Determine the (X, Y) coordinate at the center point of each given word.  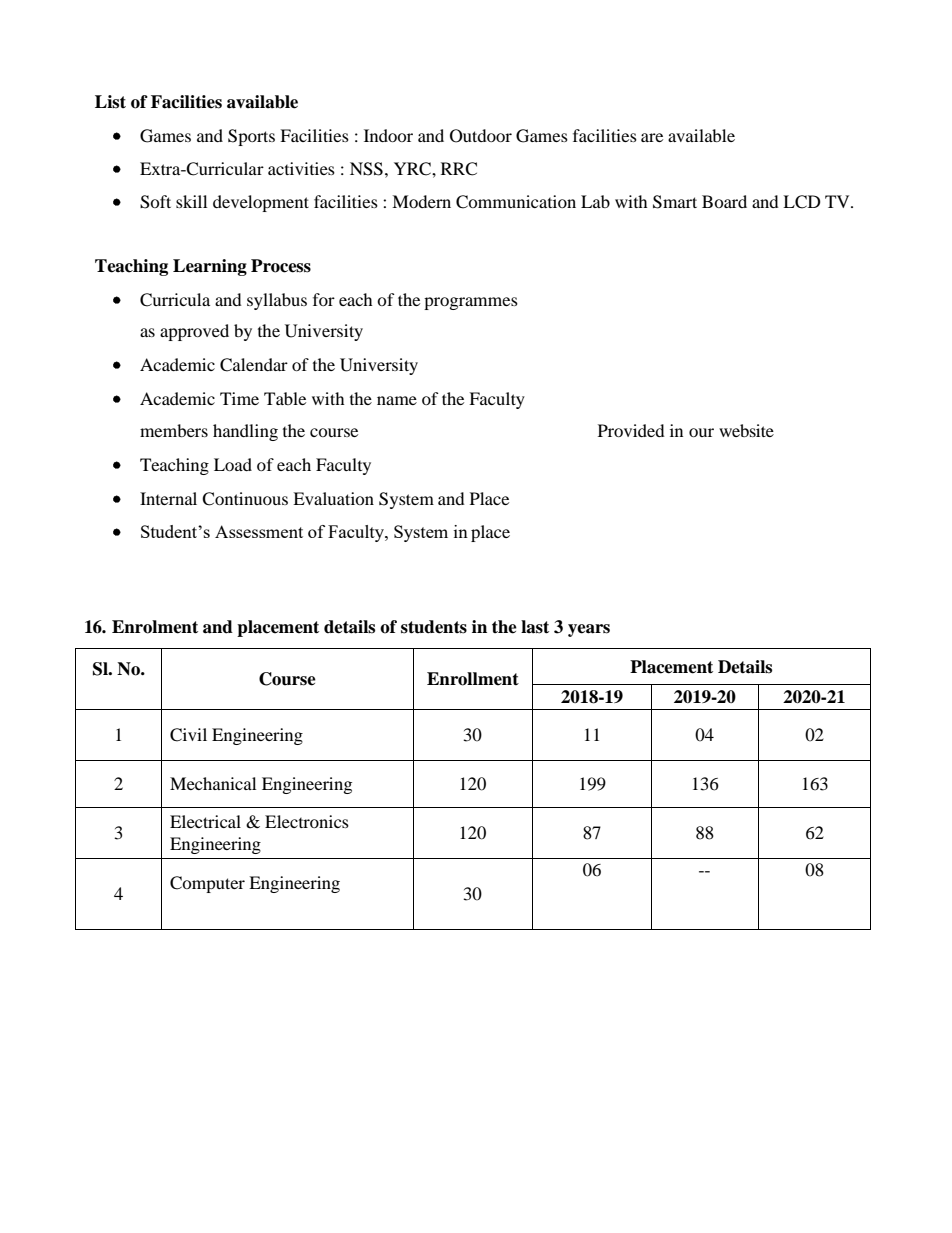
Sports (251, 137)
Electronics (307, 821)
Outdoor (481, 136)
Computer (207, 884)
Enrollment (473, 679)
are (652, 137)
